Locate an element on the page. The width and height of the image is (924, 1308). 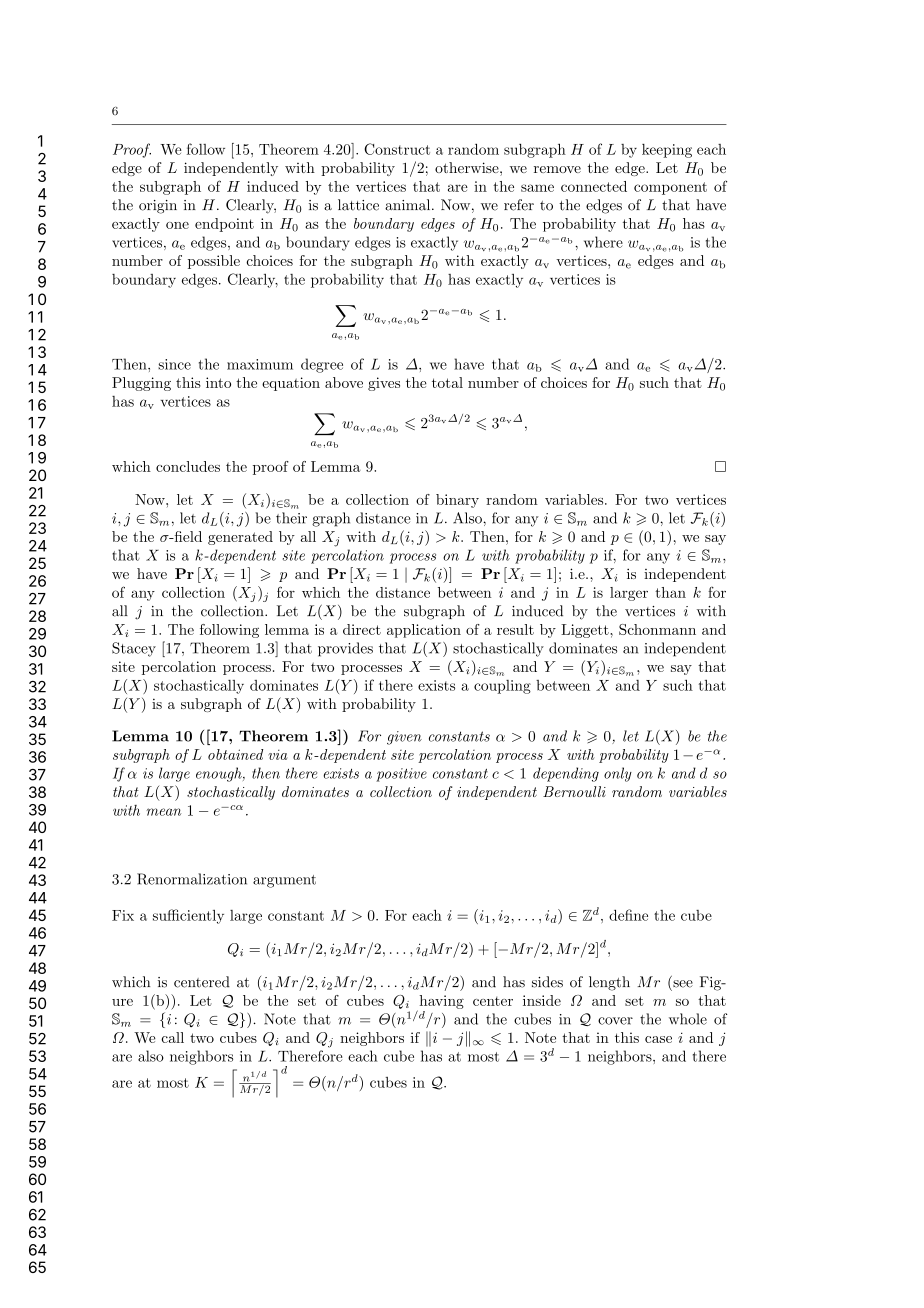
mean is located at coordinates (163, 812).
